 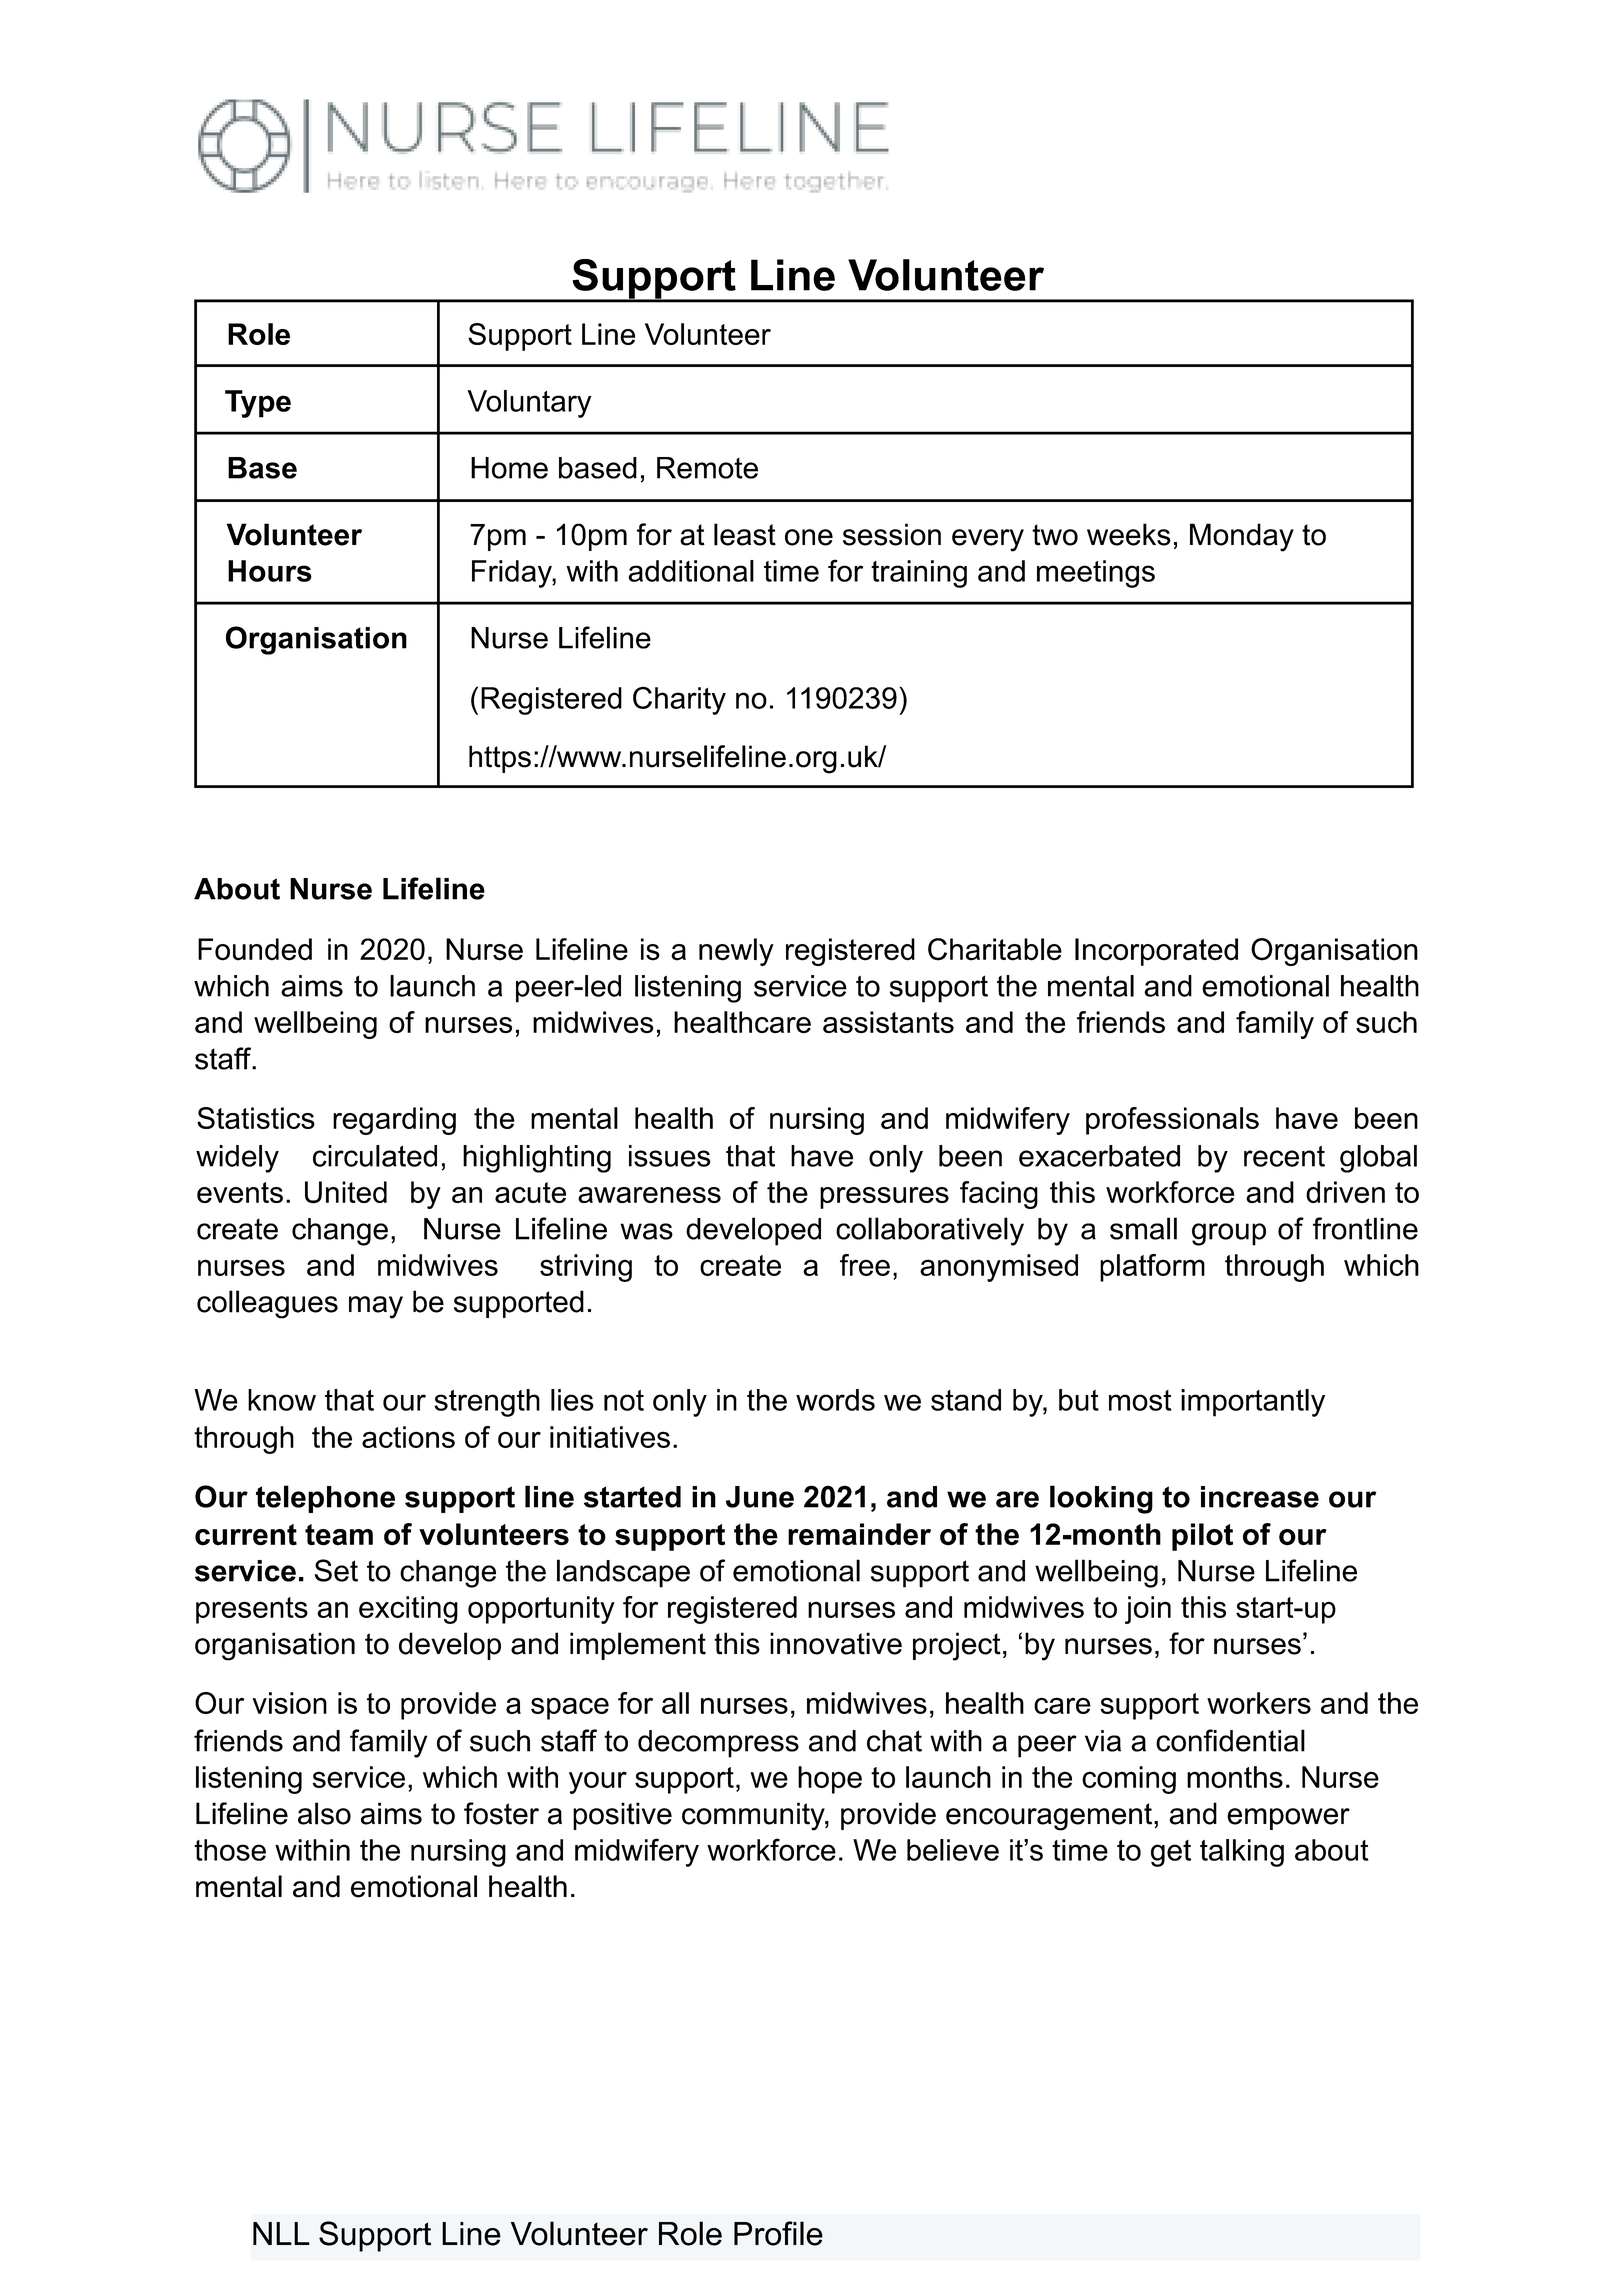 I want to click on Type, so click(x=258, y=404).
